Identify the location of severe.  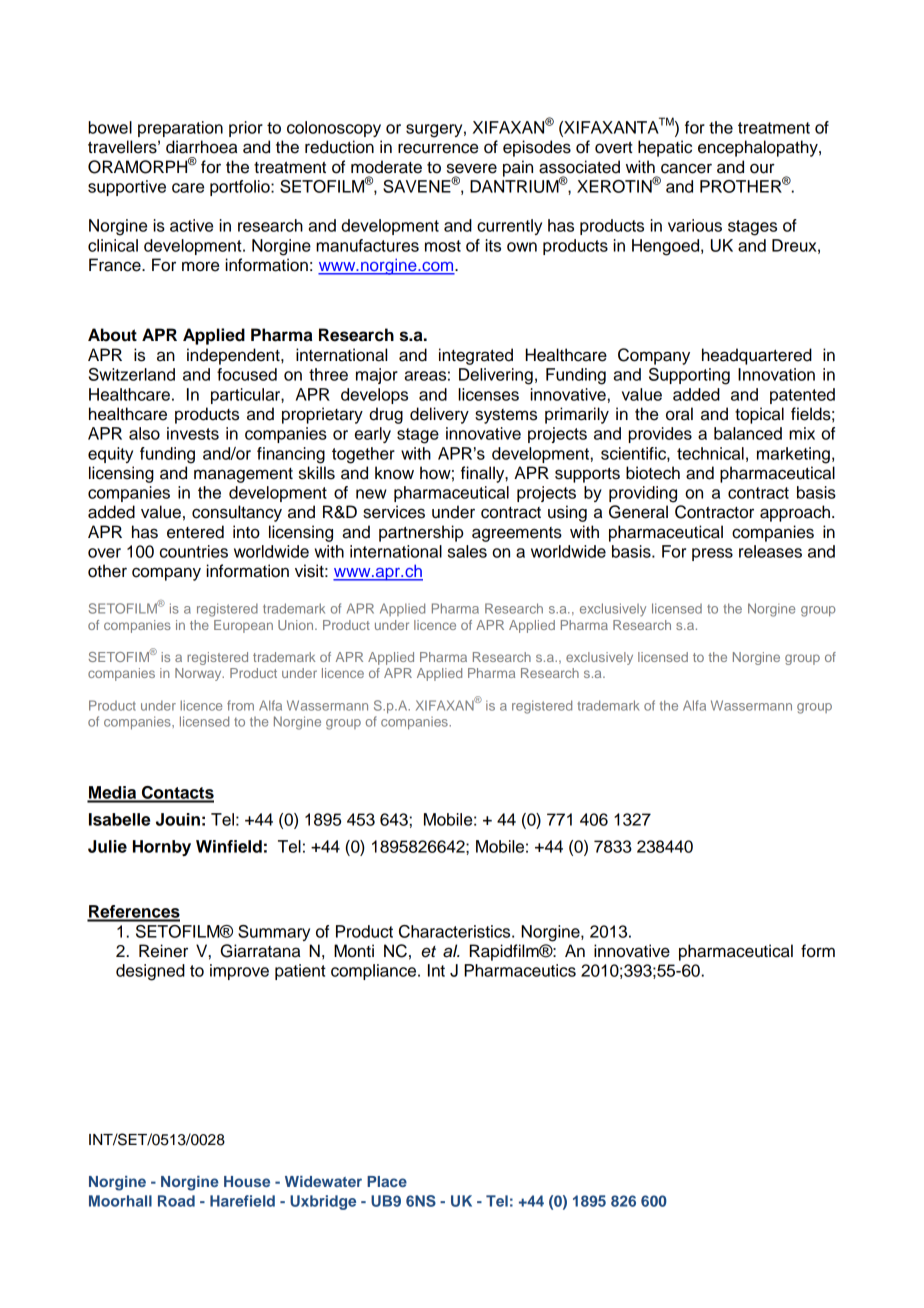
(472, 168).
